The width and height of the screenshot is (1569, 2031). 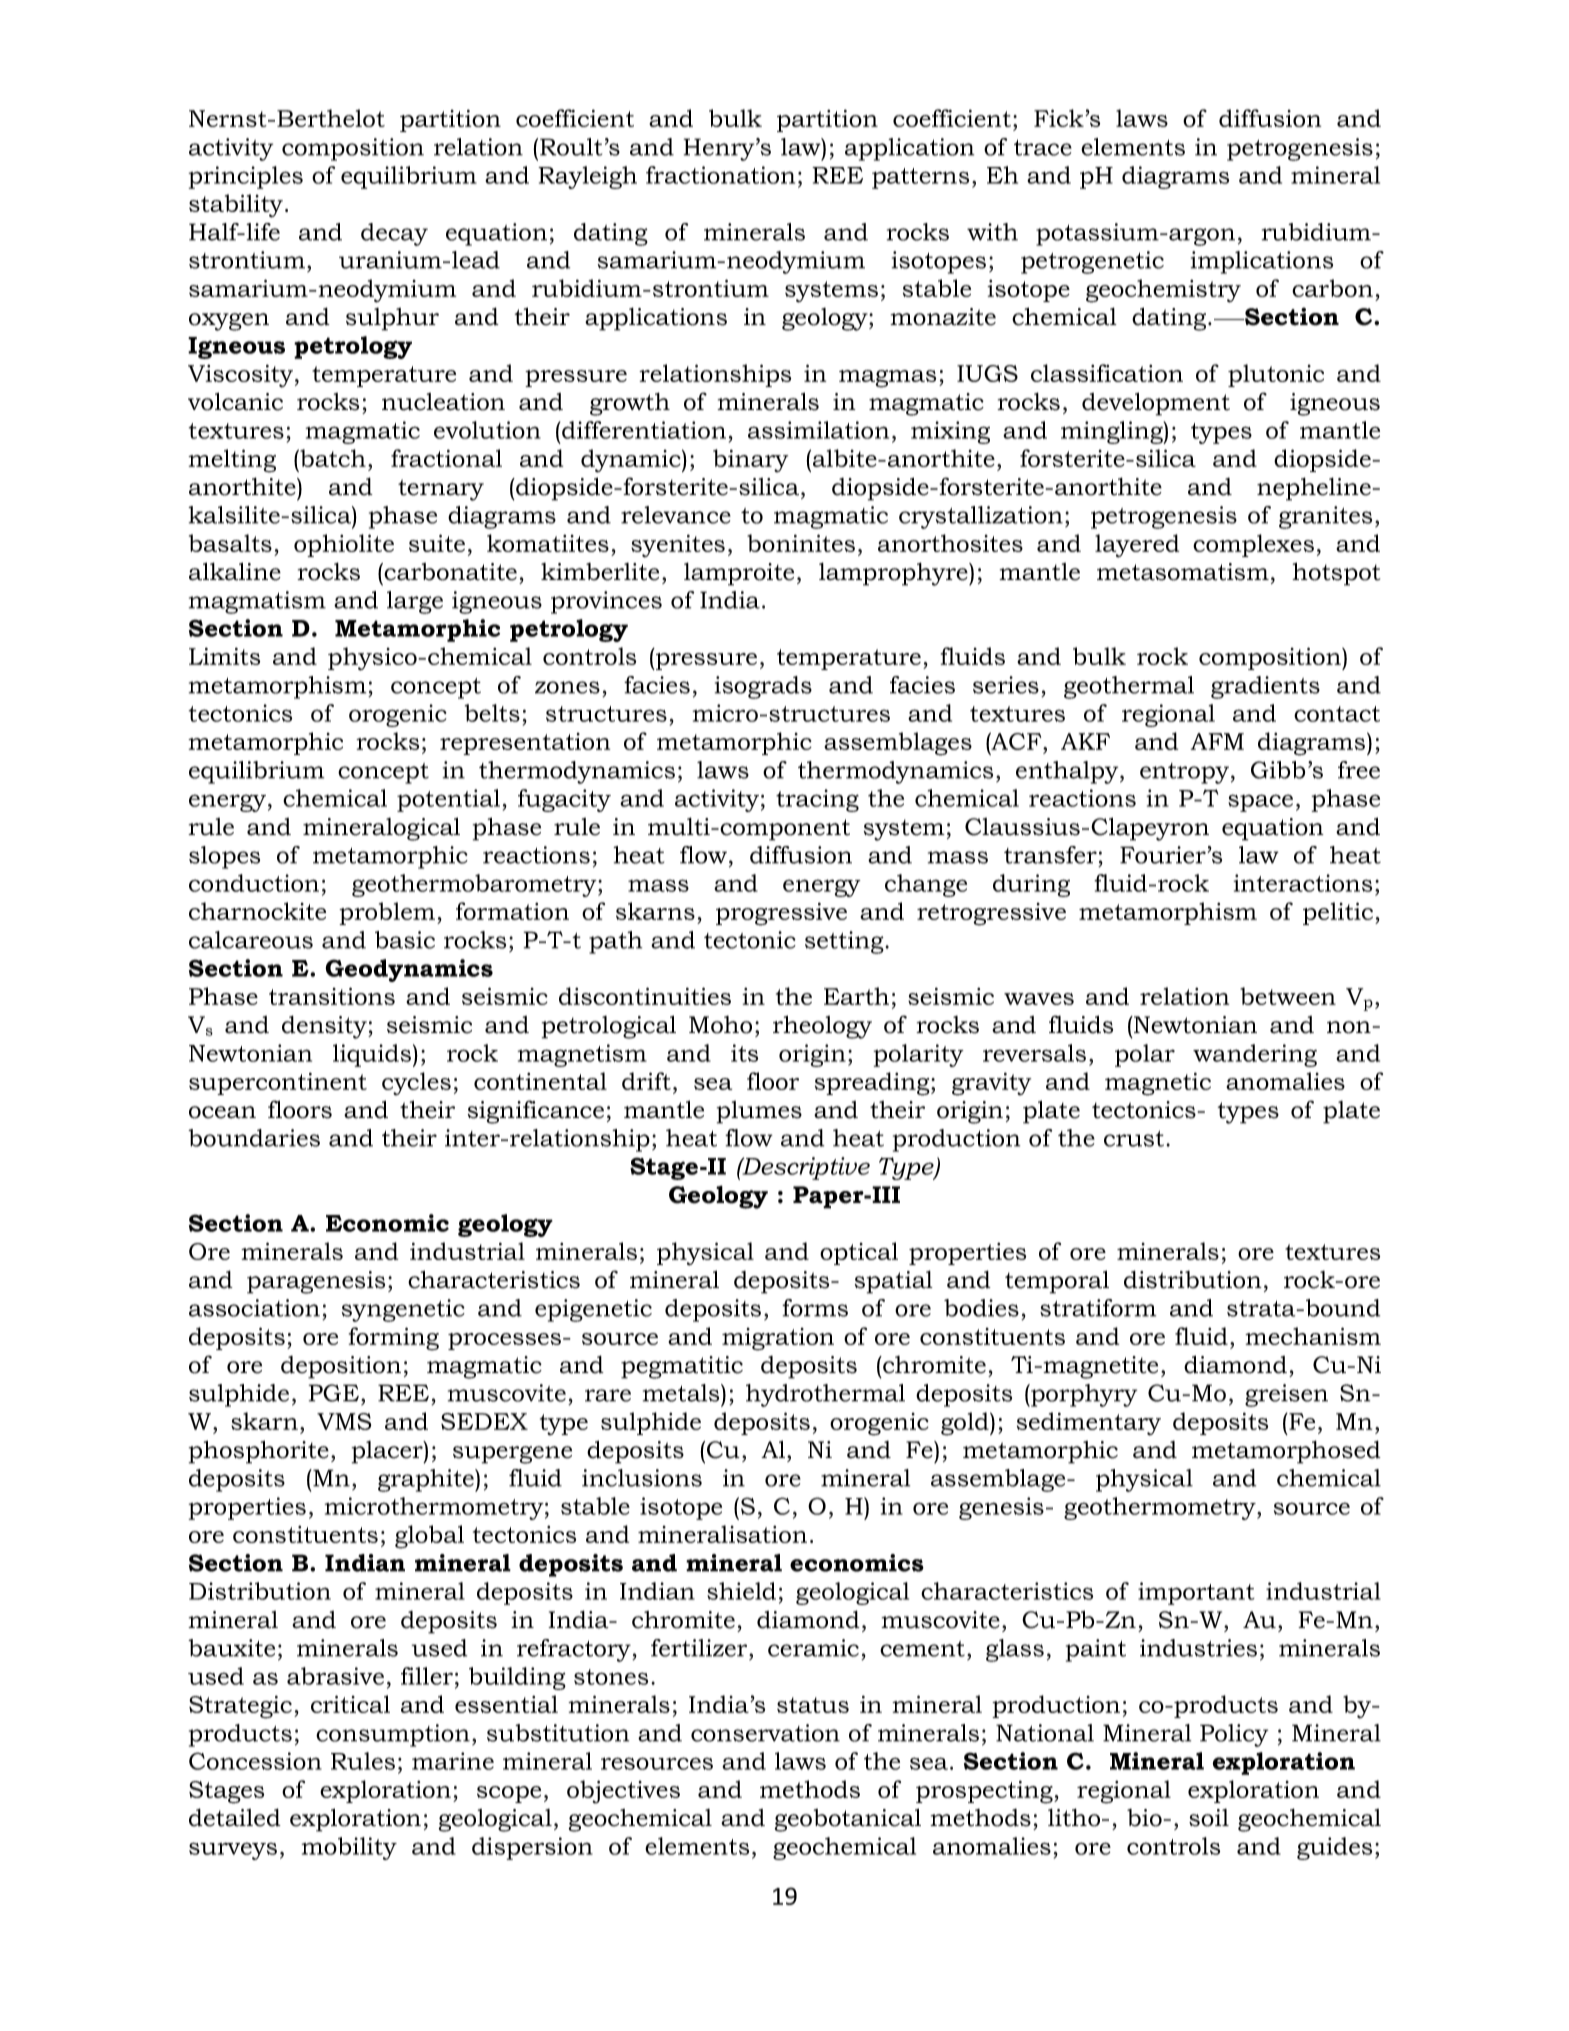 What do you see at coordinates (1262, 262) in the screenshot?
I see `implications` at bounding box center [1262, 262].
